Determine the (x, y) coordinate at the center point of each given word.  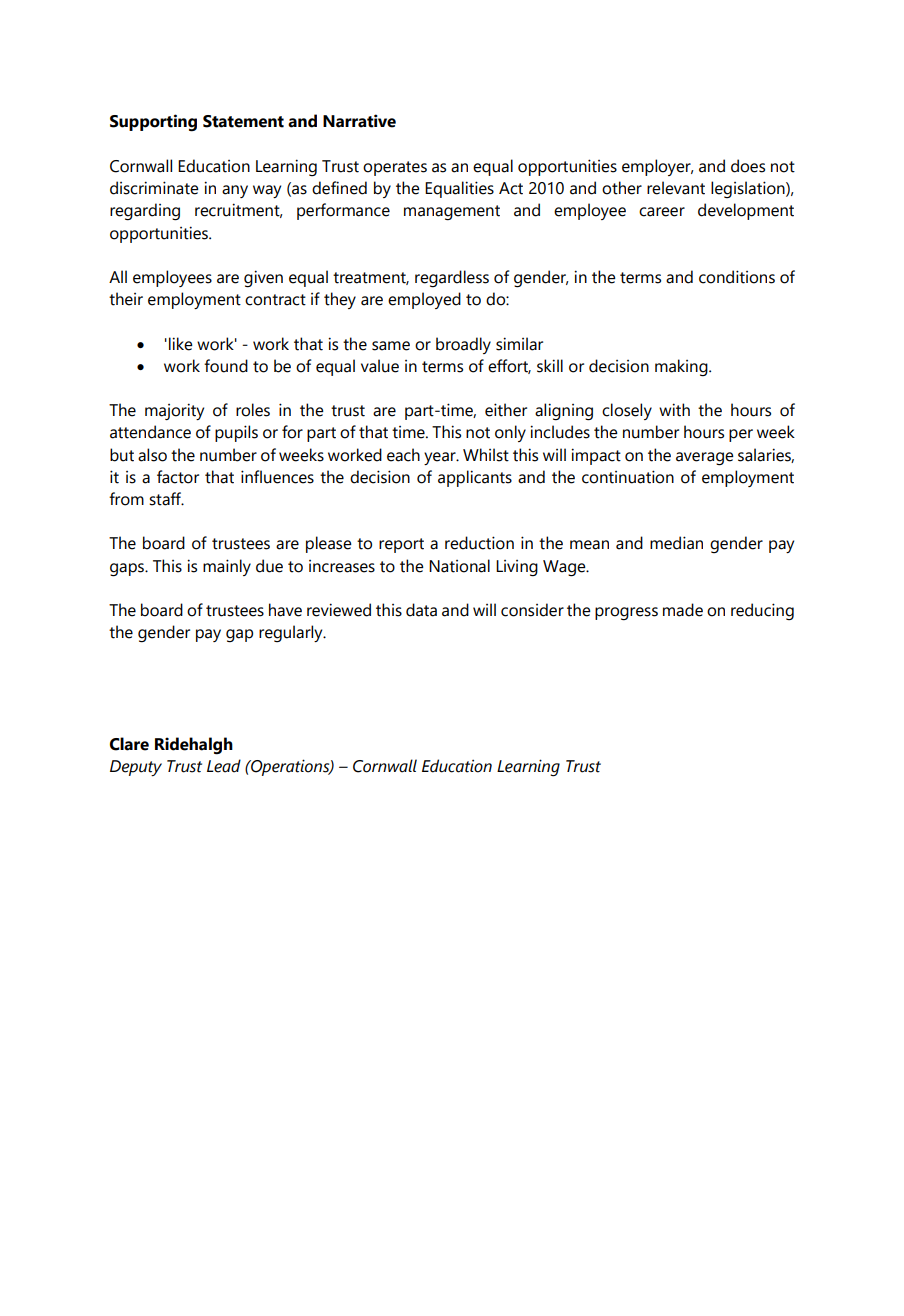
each (403, 455)
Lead (224, 766)
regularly (292, 633)
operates (395, 168)
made (683, 610)
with (674, 410)
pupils (236, 433)
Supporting (153, 123)
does (748, 166)
